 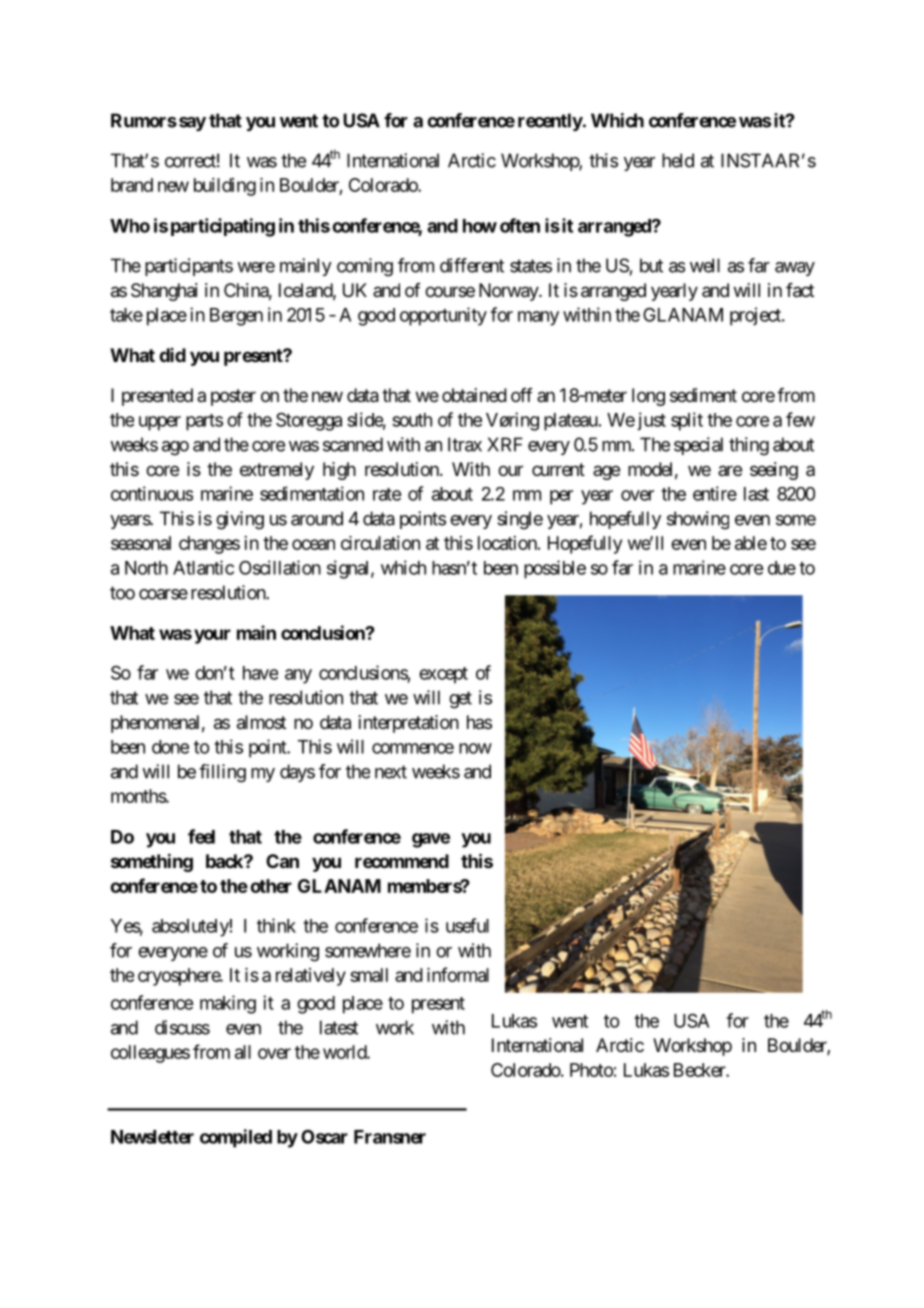 I want to click on back, so click(x=225, y=861).
